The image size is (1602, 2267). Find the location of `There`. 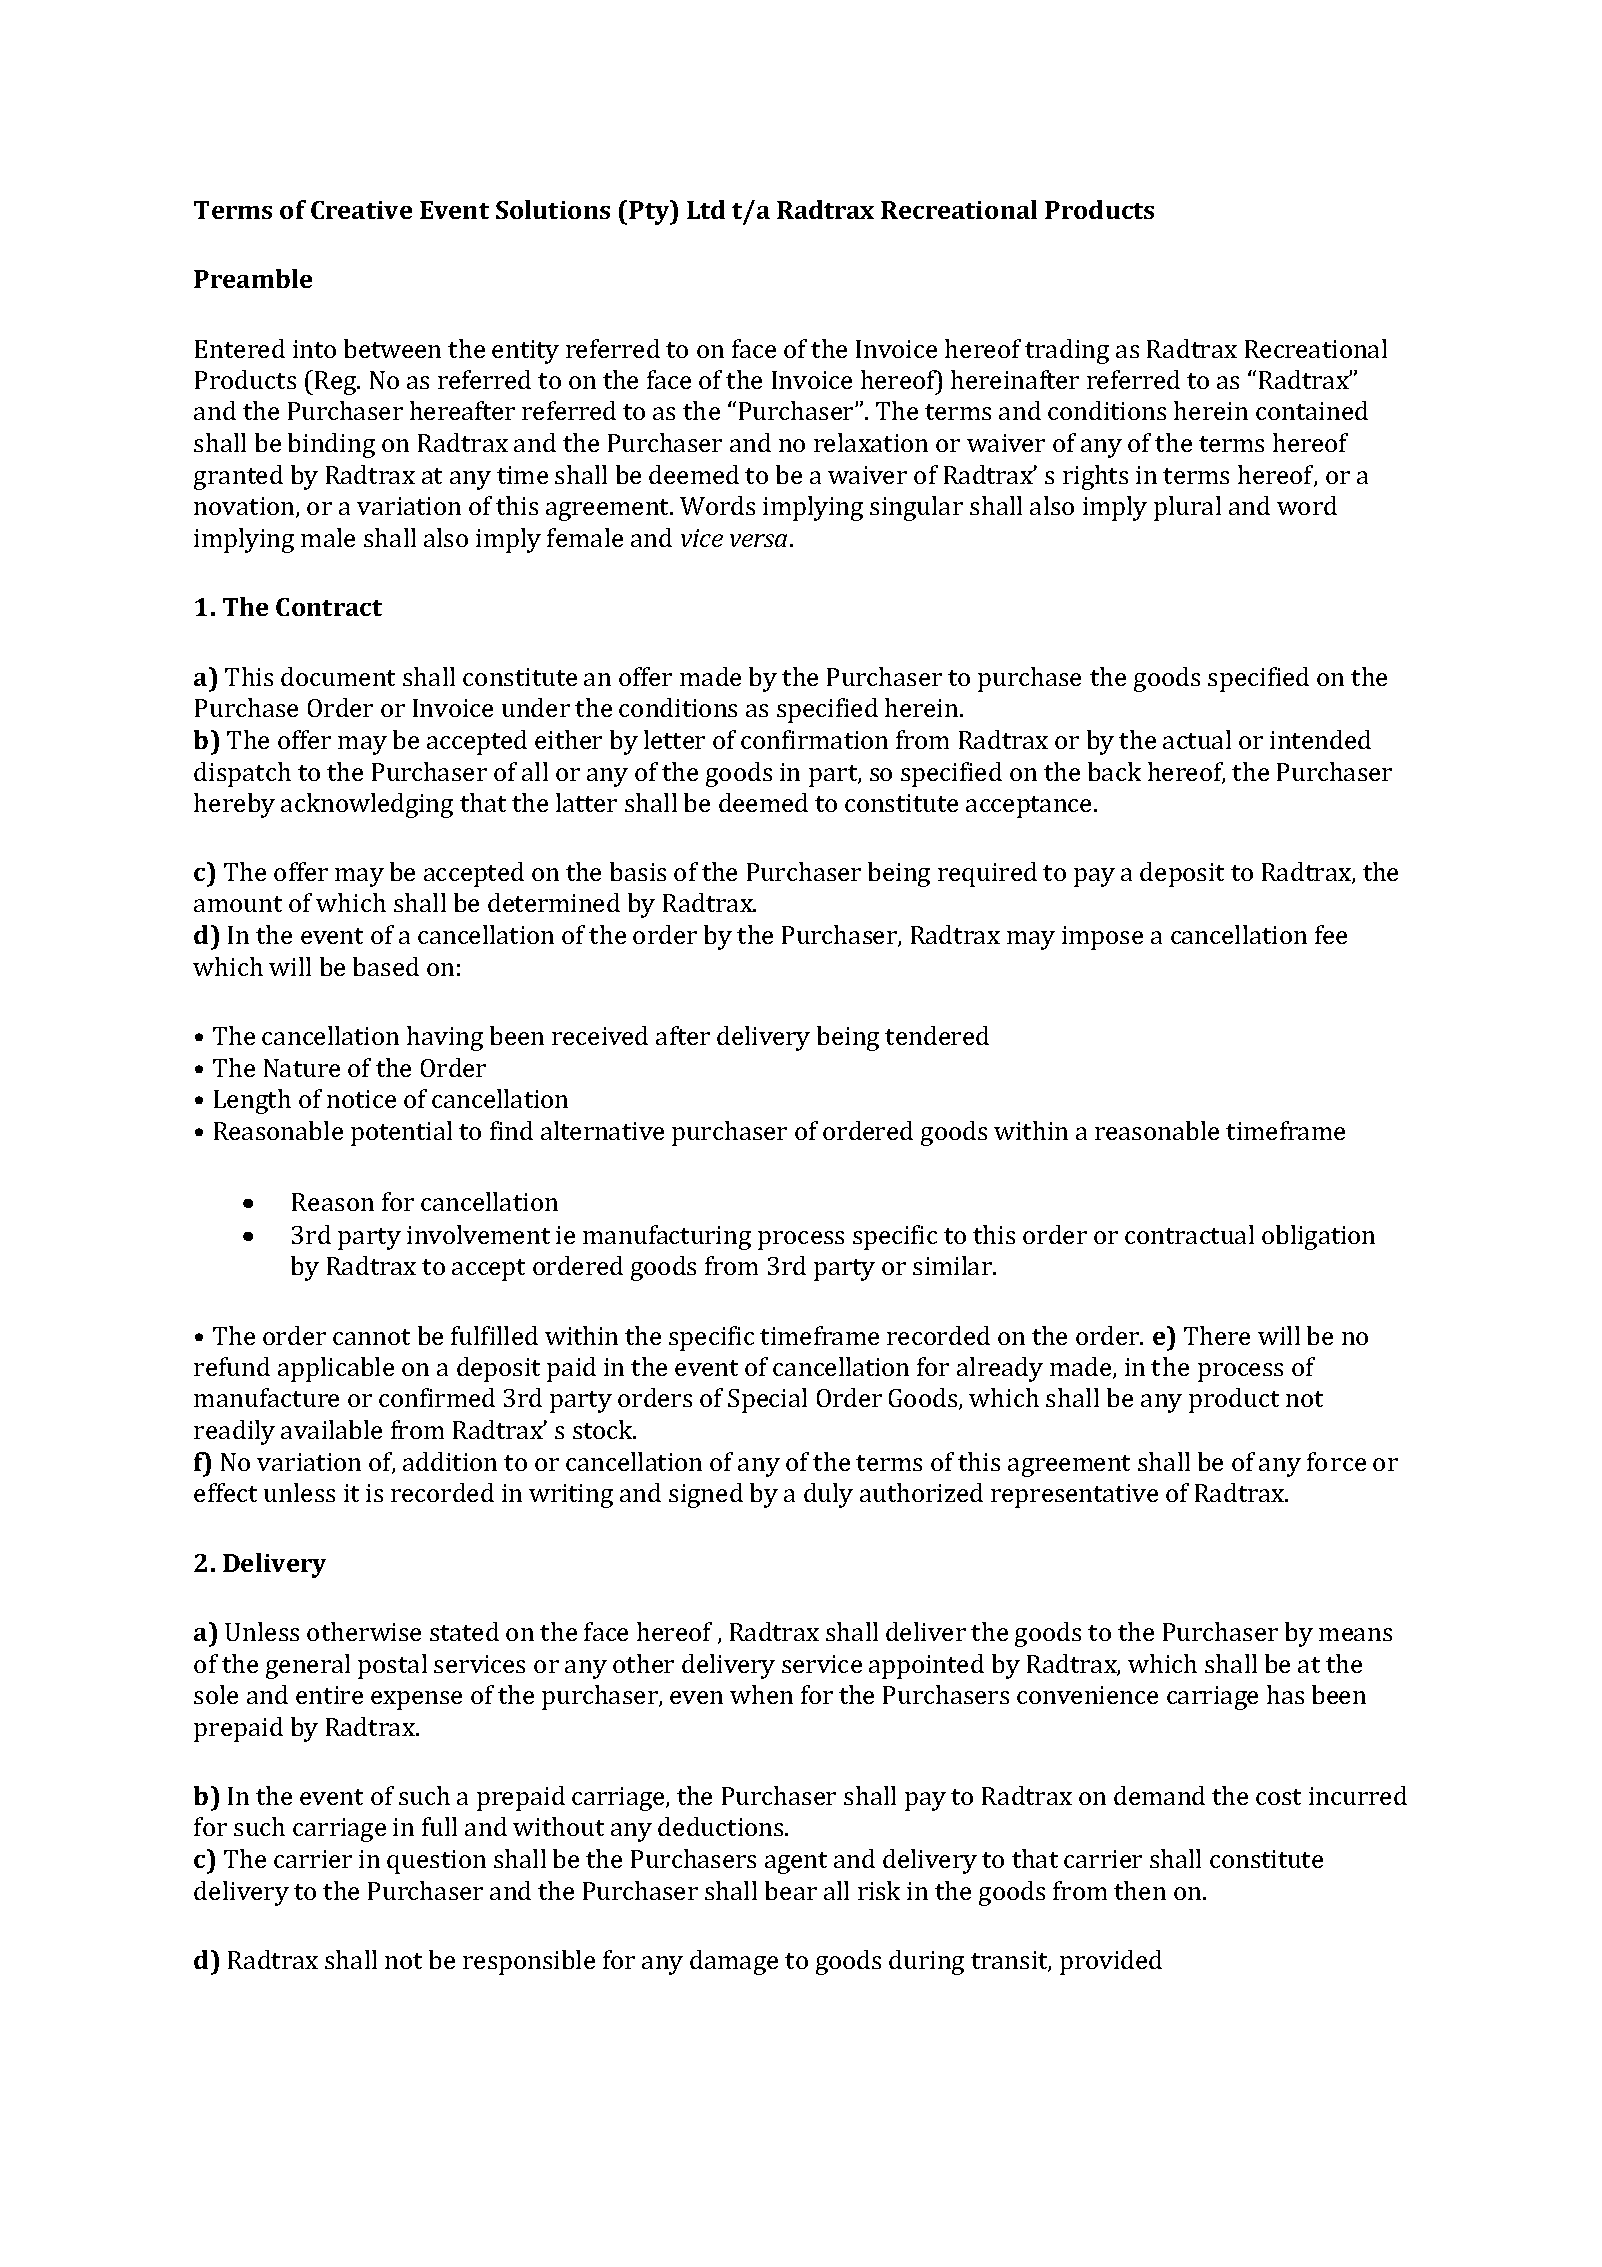

There is located at coordinates (1217, 1335).
